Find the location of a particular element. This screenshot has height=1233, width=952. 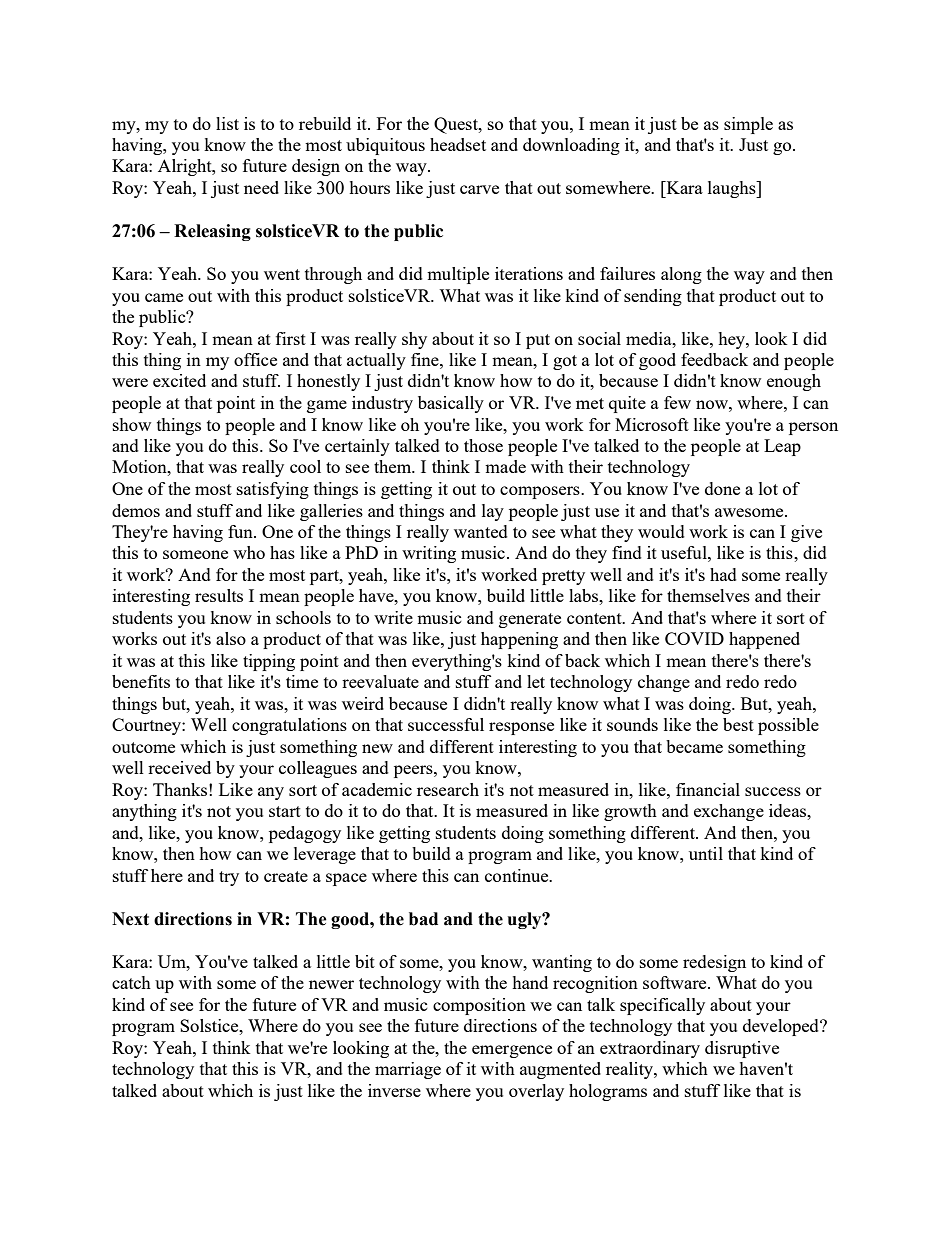

had is located at coordinates (723, 574).
